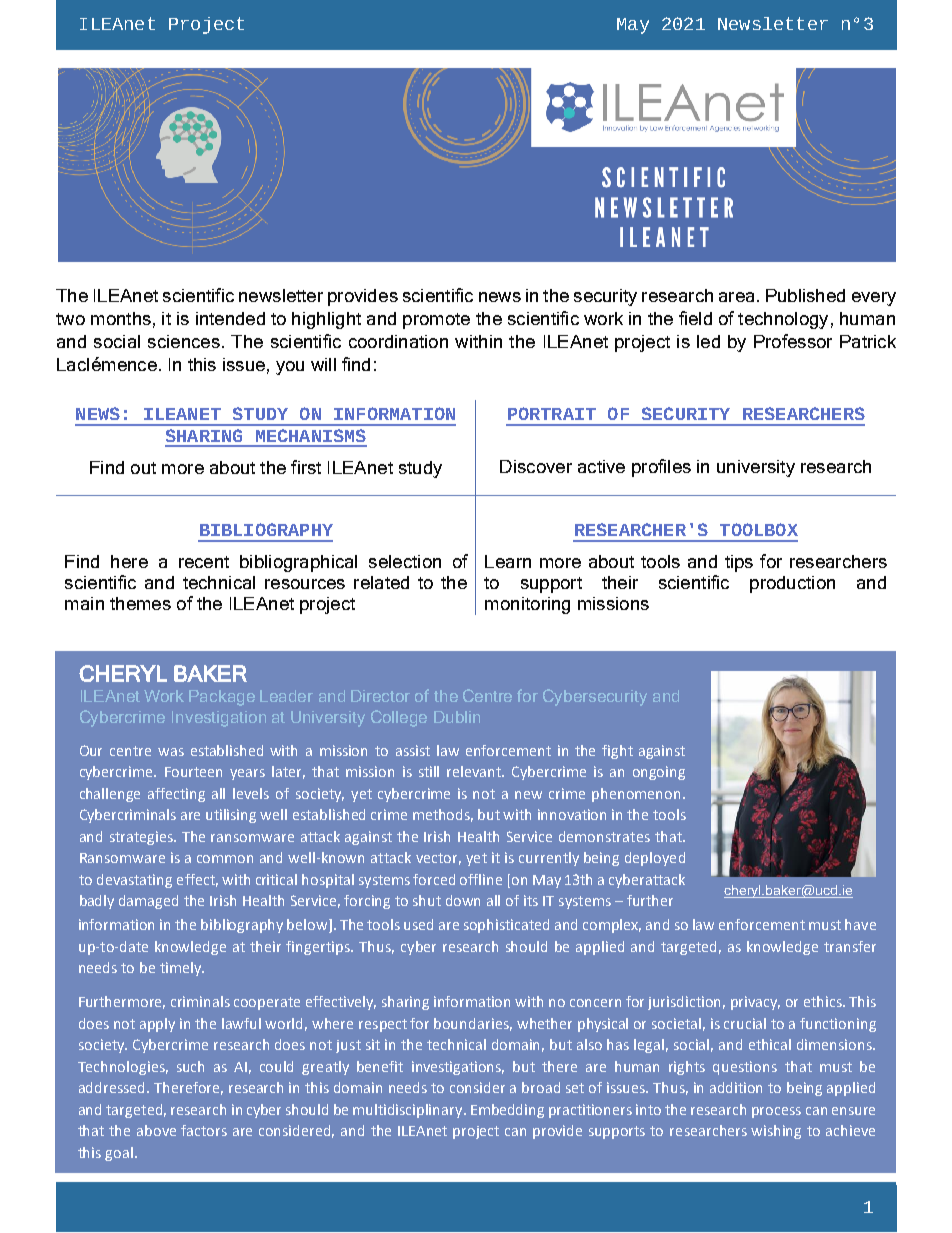 Image resolution: width=952 pixels, height=1233 pixels. Describe the element at coordinates (184, 341) in the screenshot. I see `sciences` at that location.
